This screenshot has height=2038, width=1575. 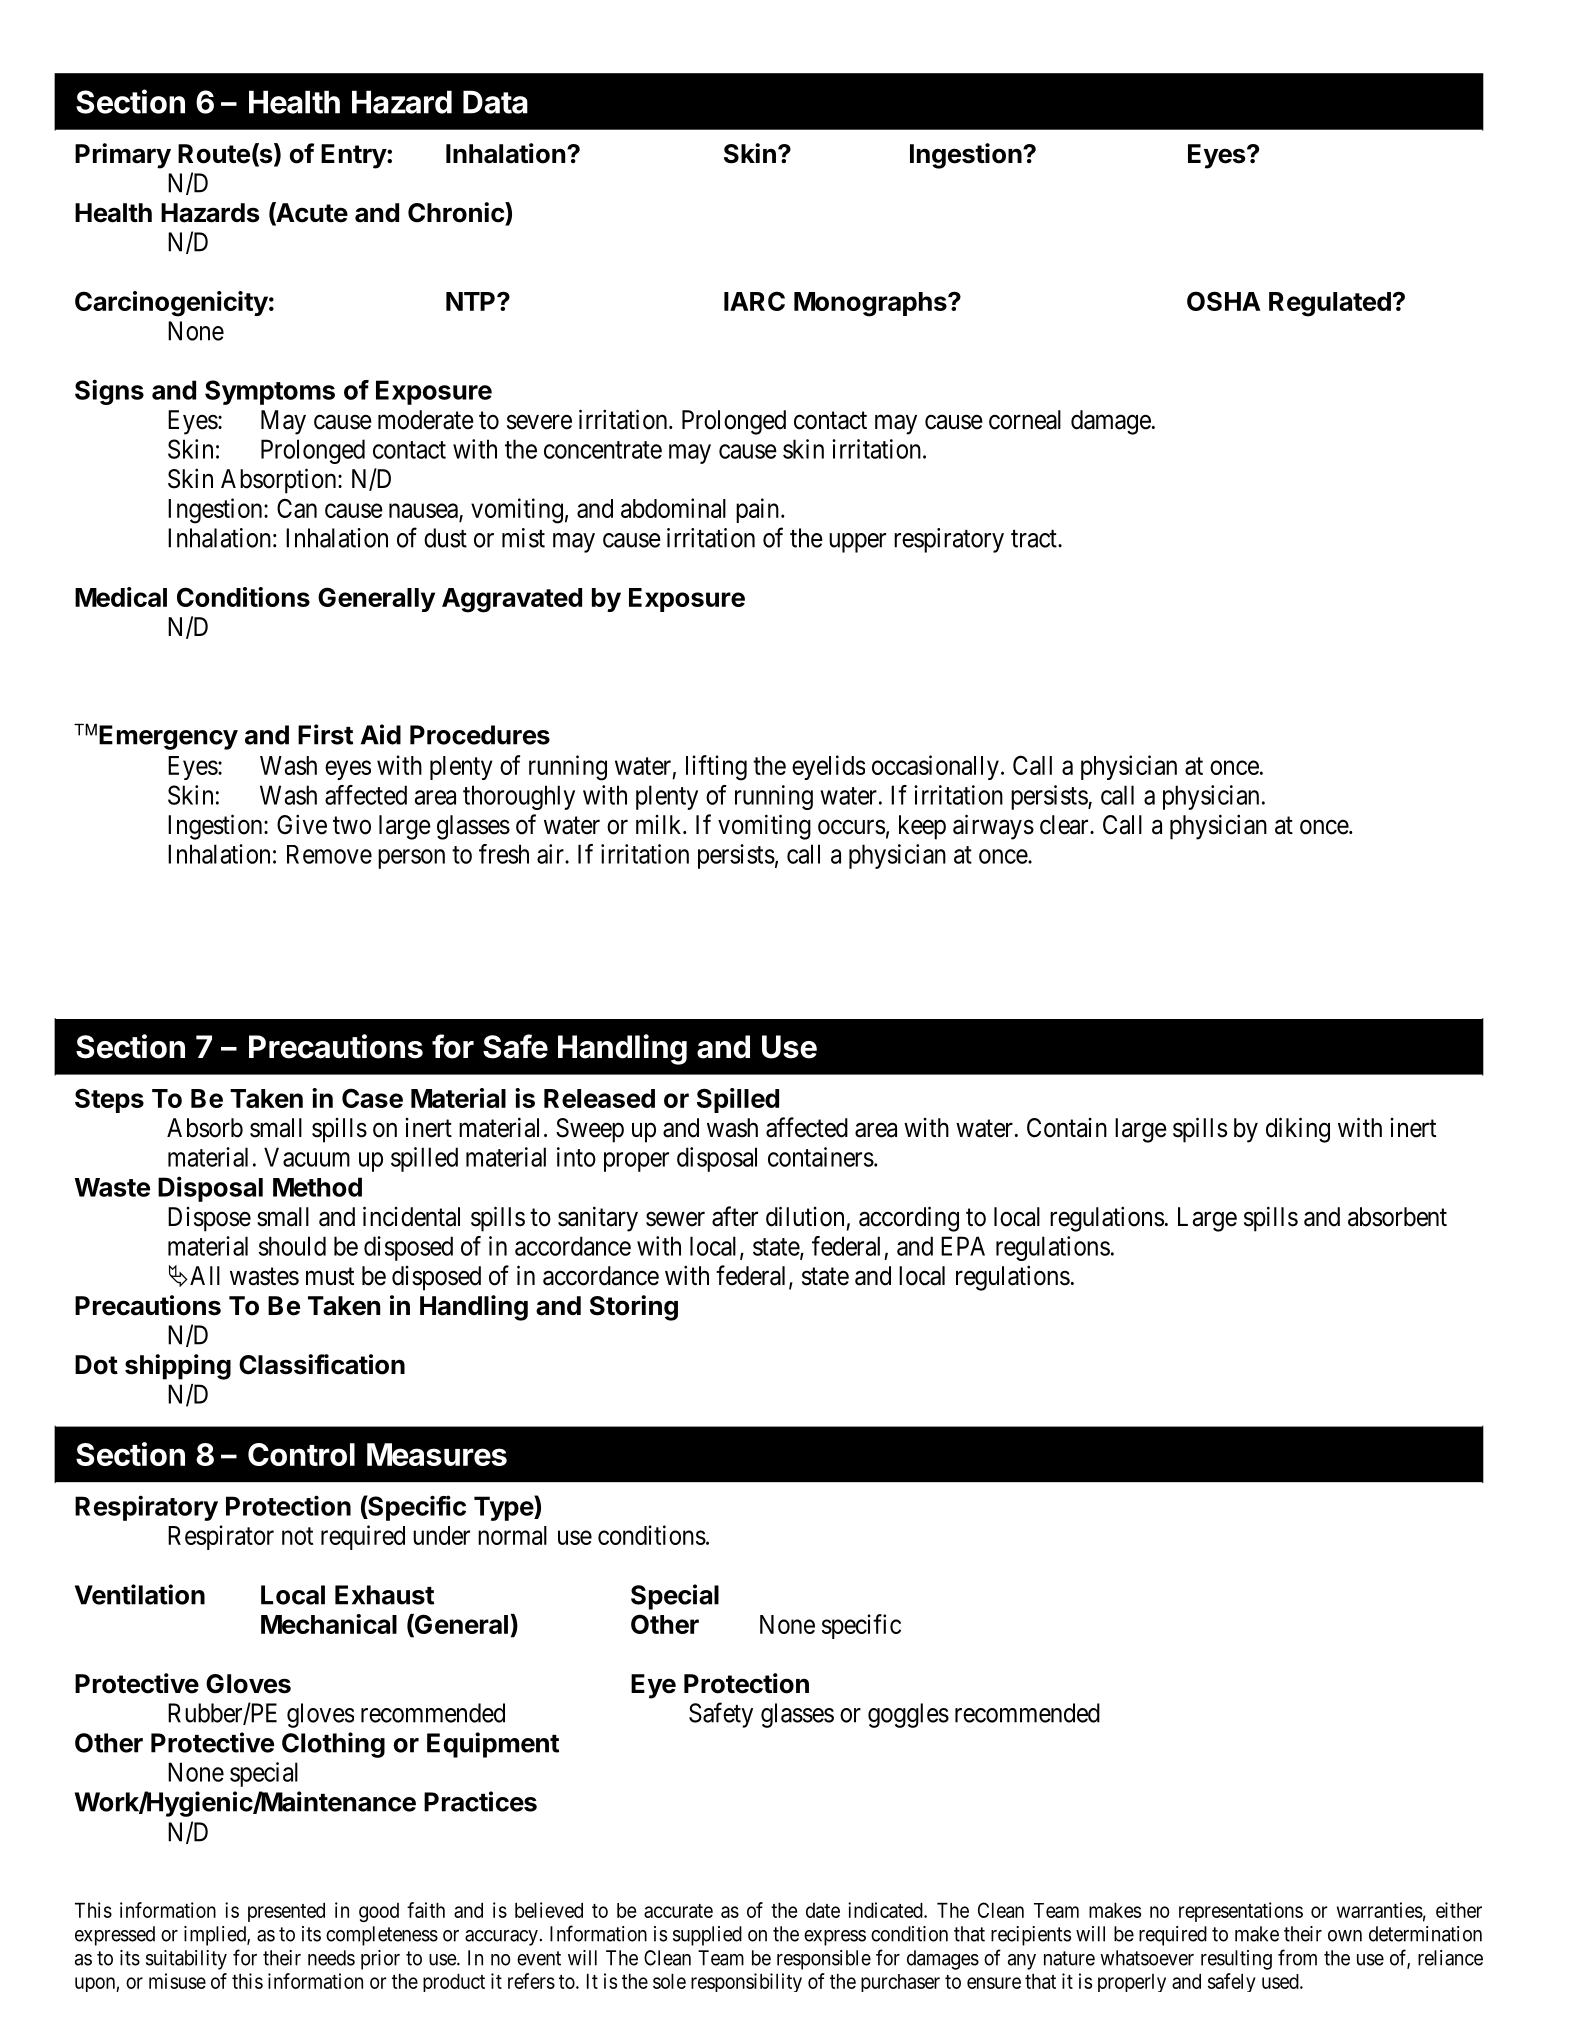 What do you see at coordinates (286, 1912) in the screenshot?
I see `presented` at bounding box center [286, 1912].
